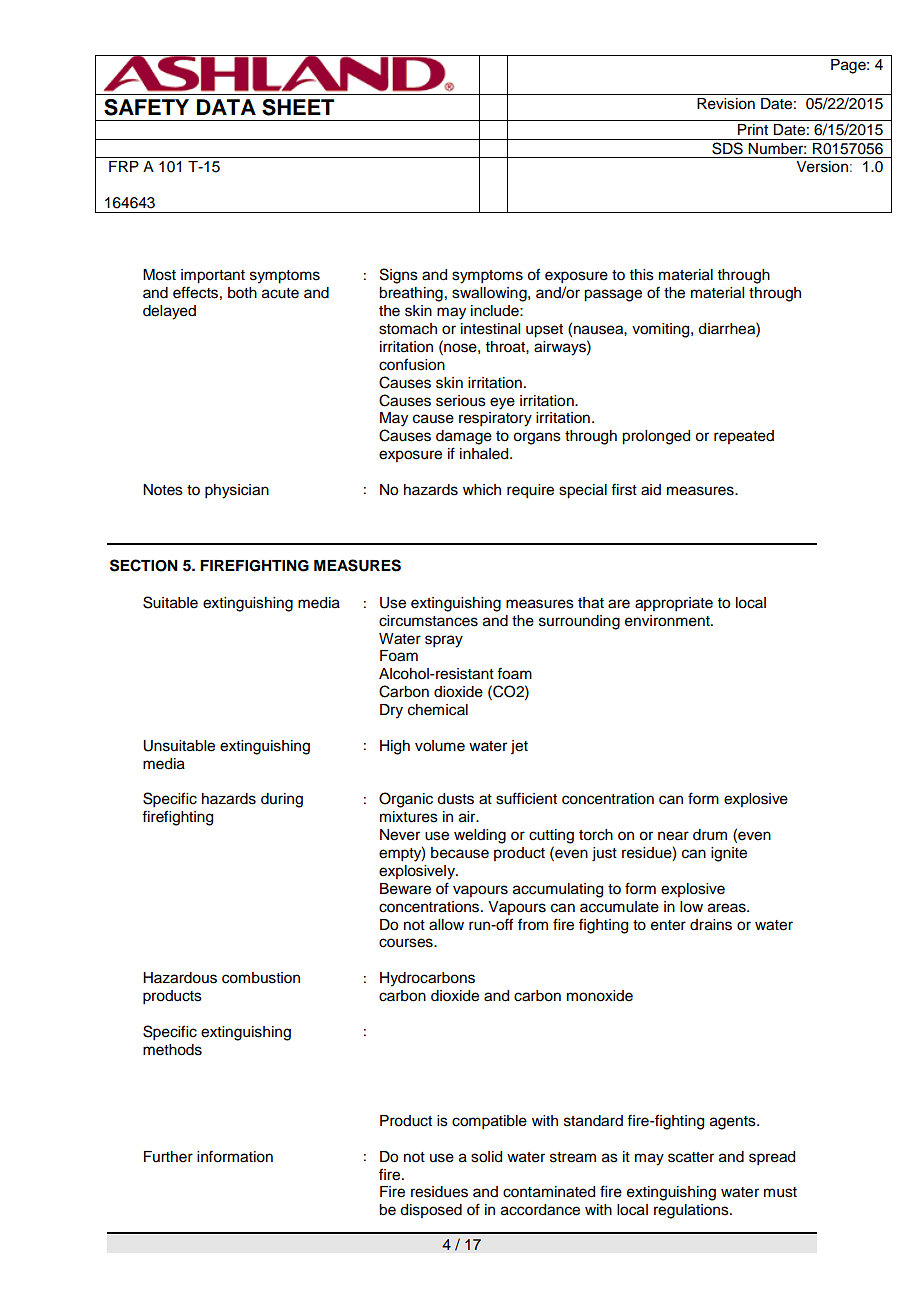 The image size is (924, 1308). Describe the element at coordinates (144, 565) in the screenshot. I see `SECTION` at that location.
